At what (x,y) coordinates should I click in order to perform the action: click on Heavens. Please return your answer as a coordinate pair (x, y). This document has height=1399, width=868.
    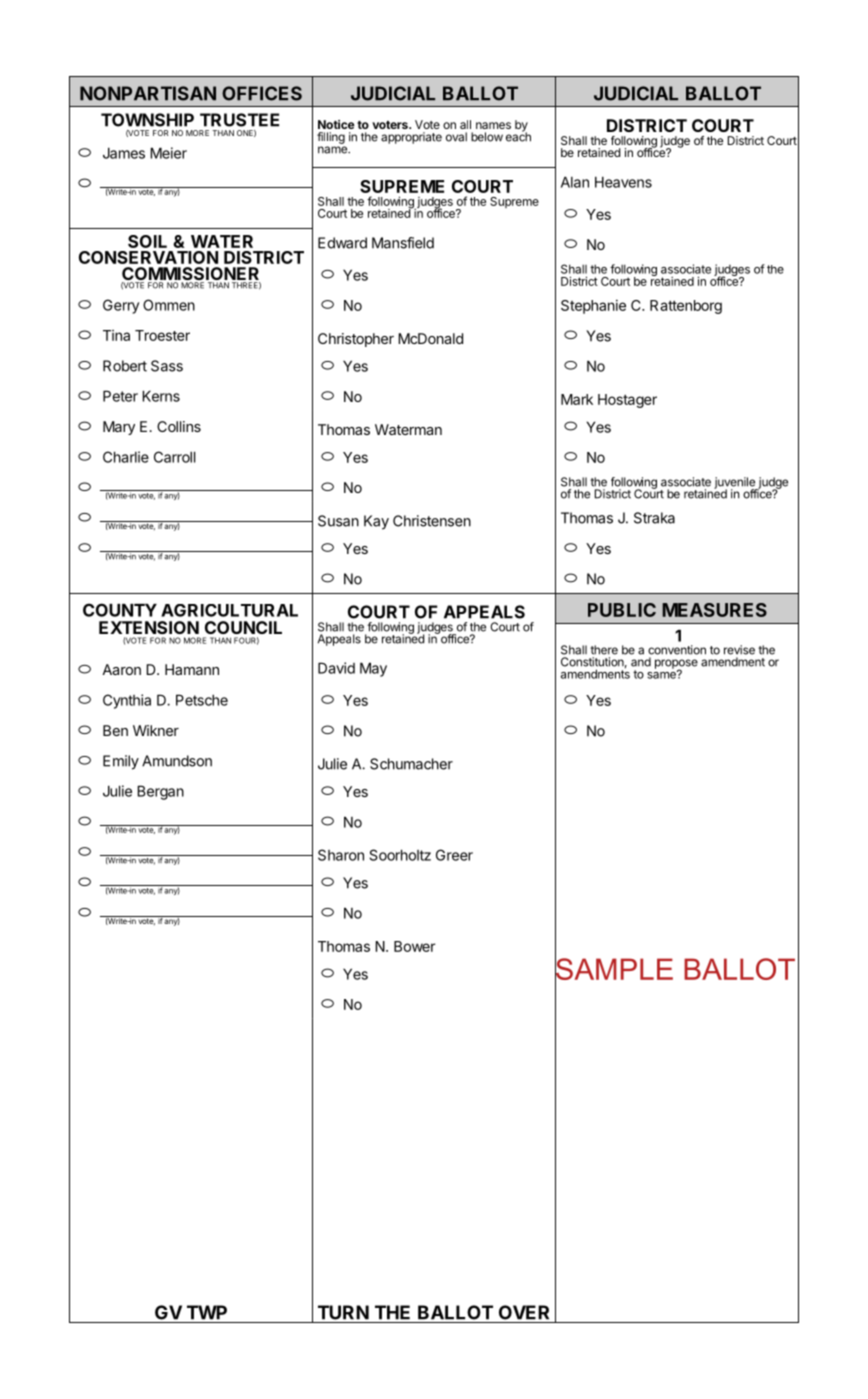
    Looking at the image, I should click on (623, 182).
